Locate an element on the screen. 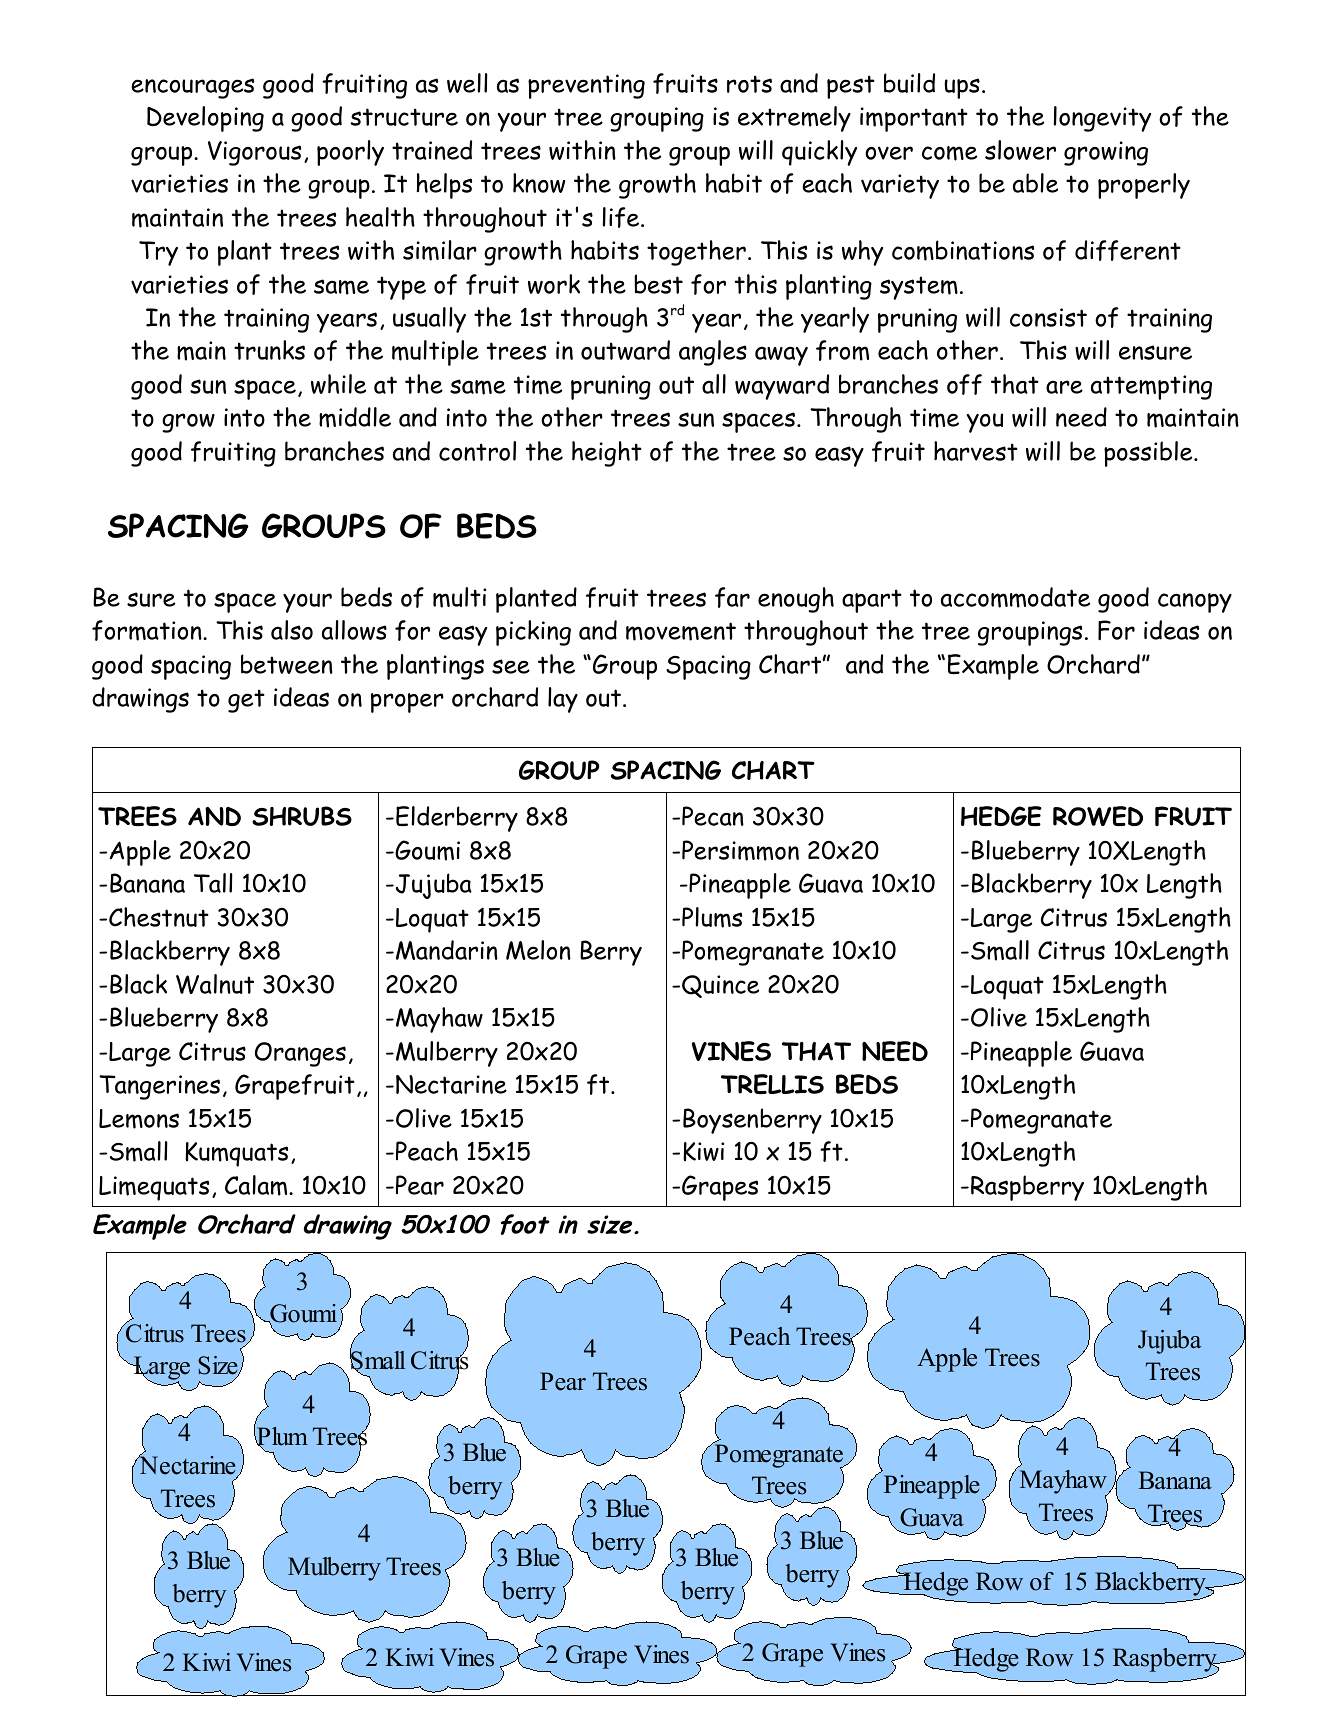 The height and width of the screenshot is (1728, 1335). possible is located at coordinates (1149, 454).
